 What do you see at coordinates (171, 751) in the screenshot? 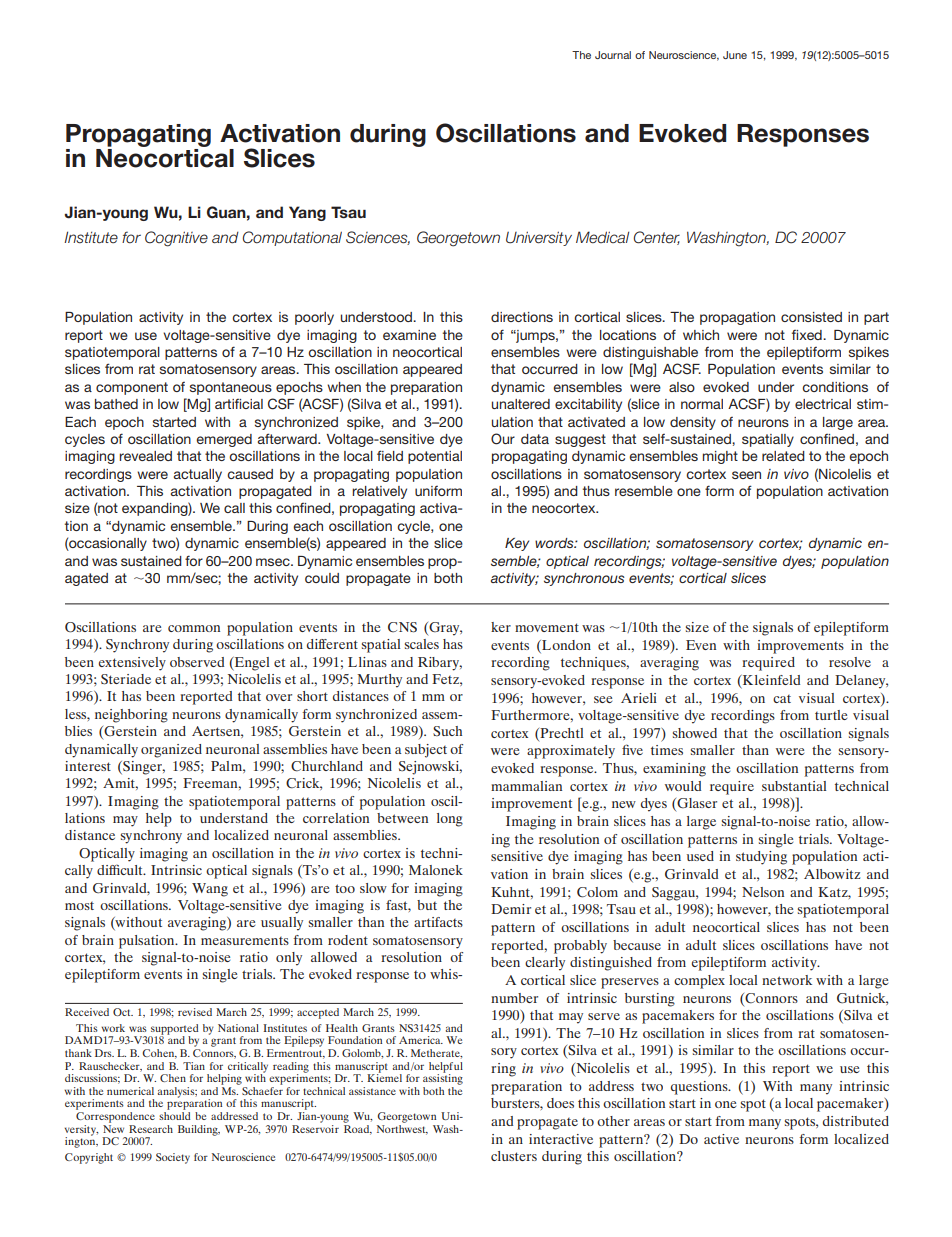
I see `organized` at bounding box center [171, 751].
